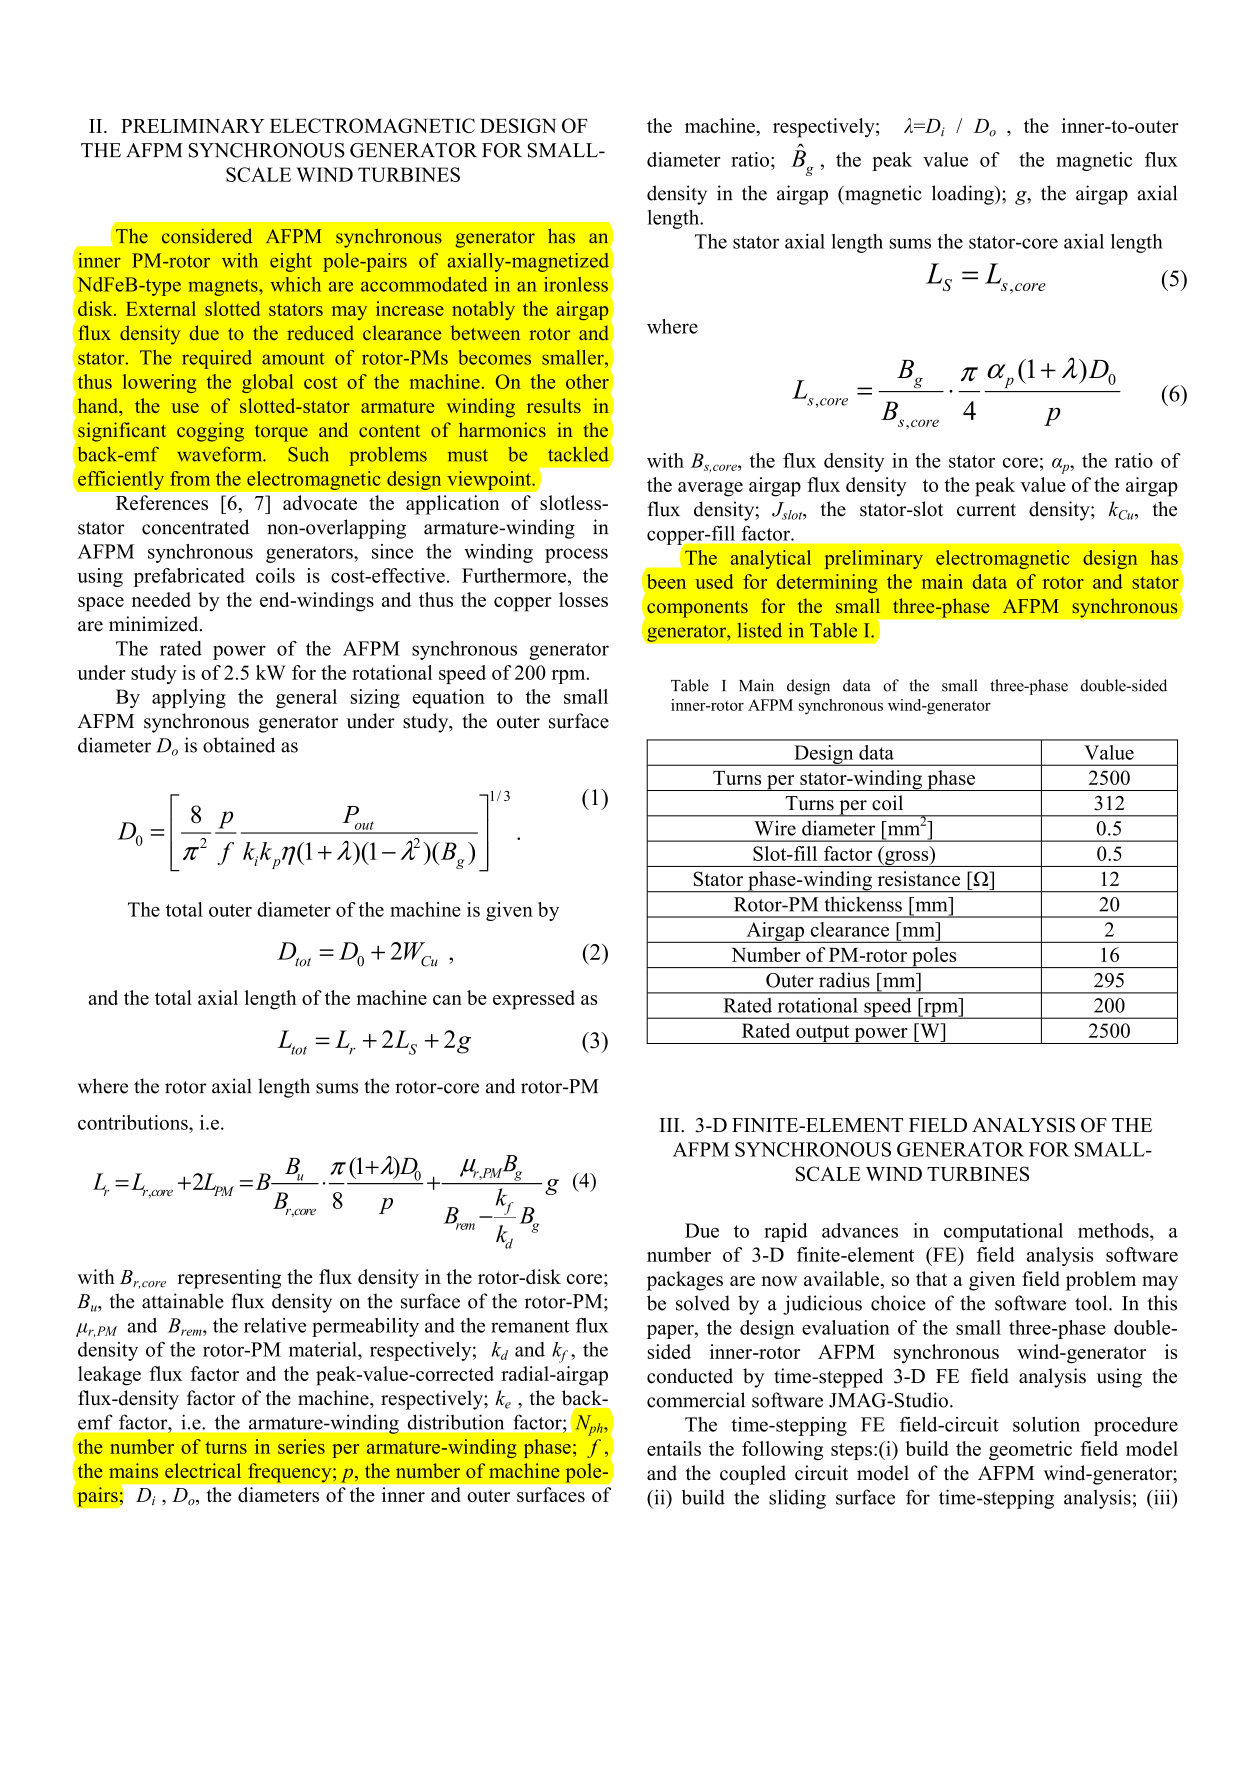 This screenshot has height=1775, width=1255. What do you see at coordinates (1003, 1232) in the screenshot?
I see `computational` at bounding box center [1003, 1232].
